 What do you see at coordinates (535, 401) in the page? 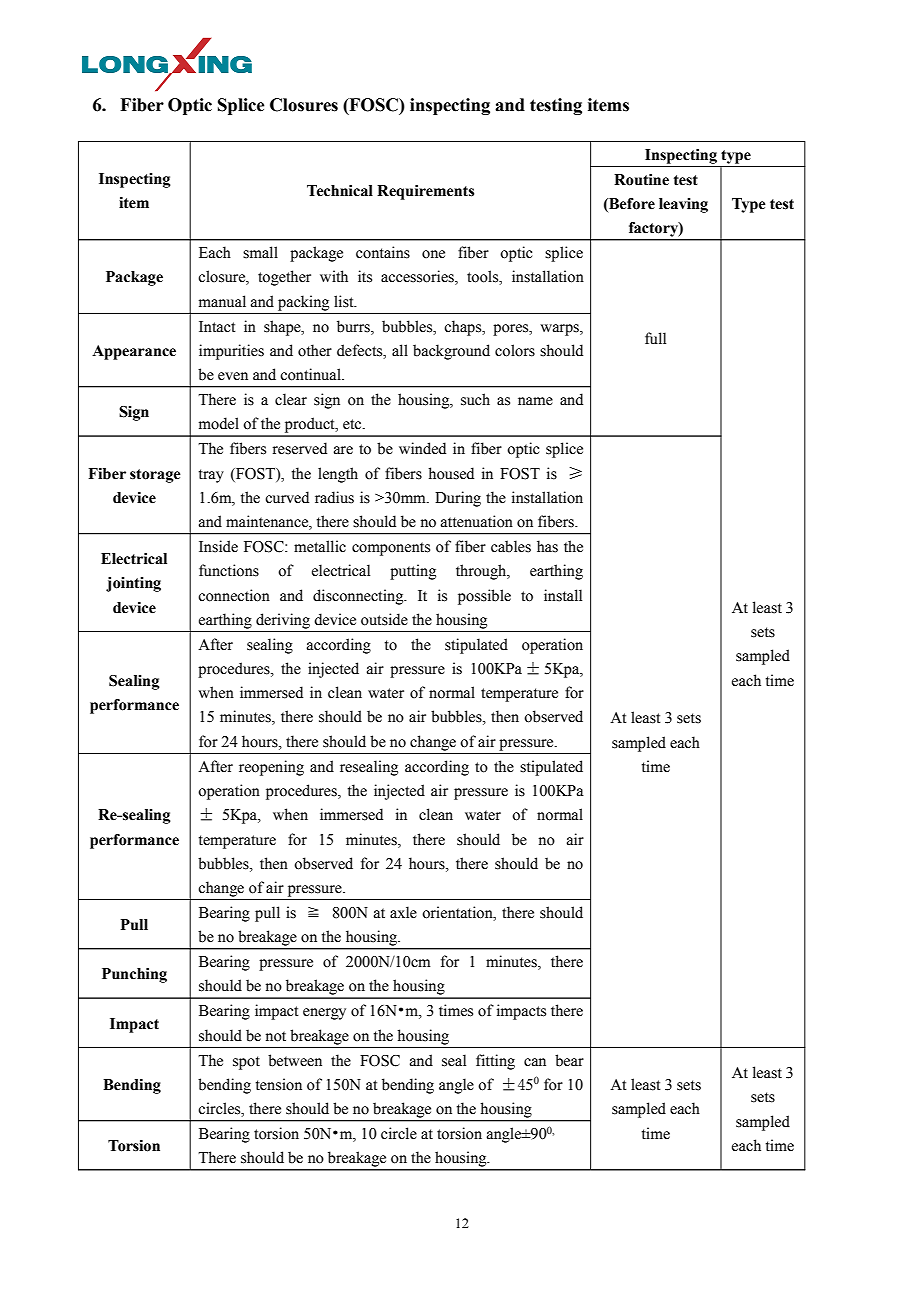
I see `name` at bounding box center [535, 401].
